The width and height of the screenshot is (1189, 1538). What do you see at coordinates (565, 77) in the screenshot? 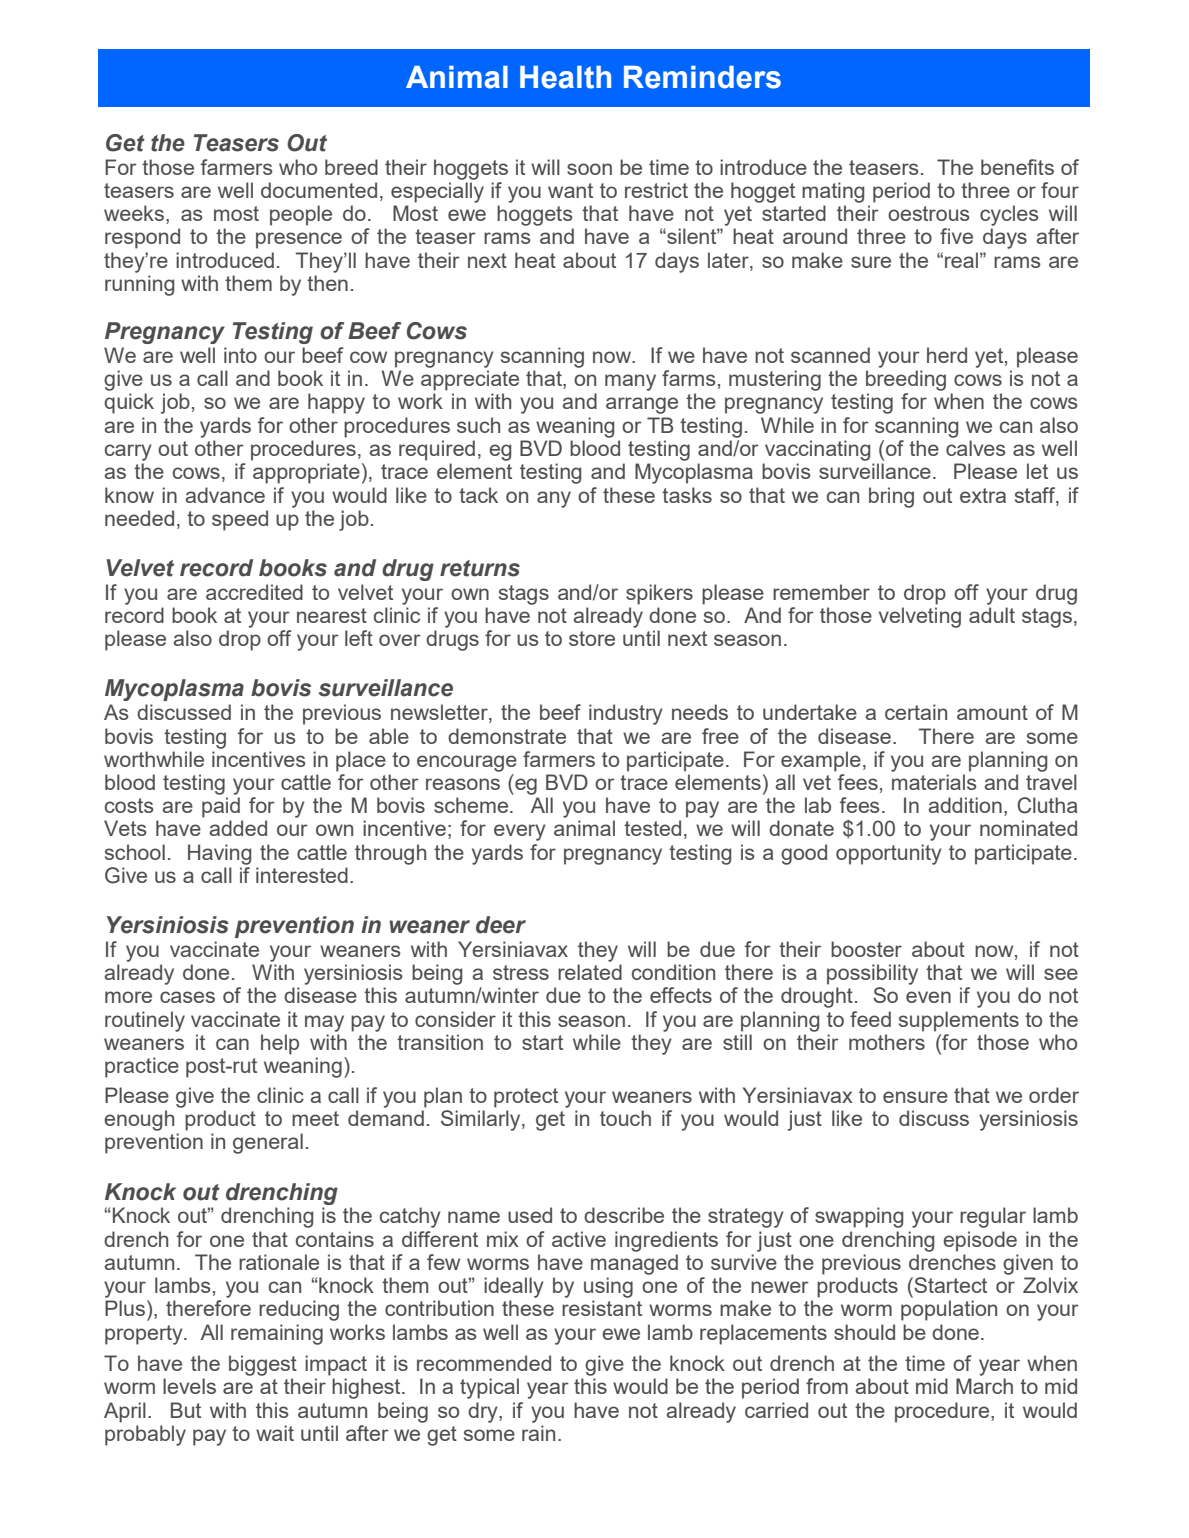
I see `Health` at bounding box center [565, 77].
